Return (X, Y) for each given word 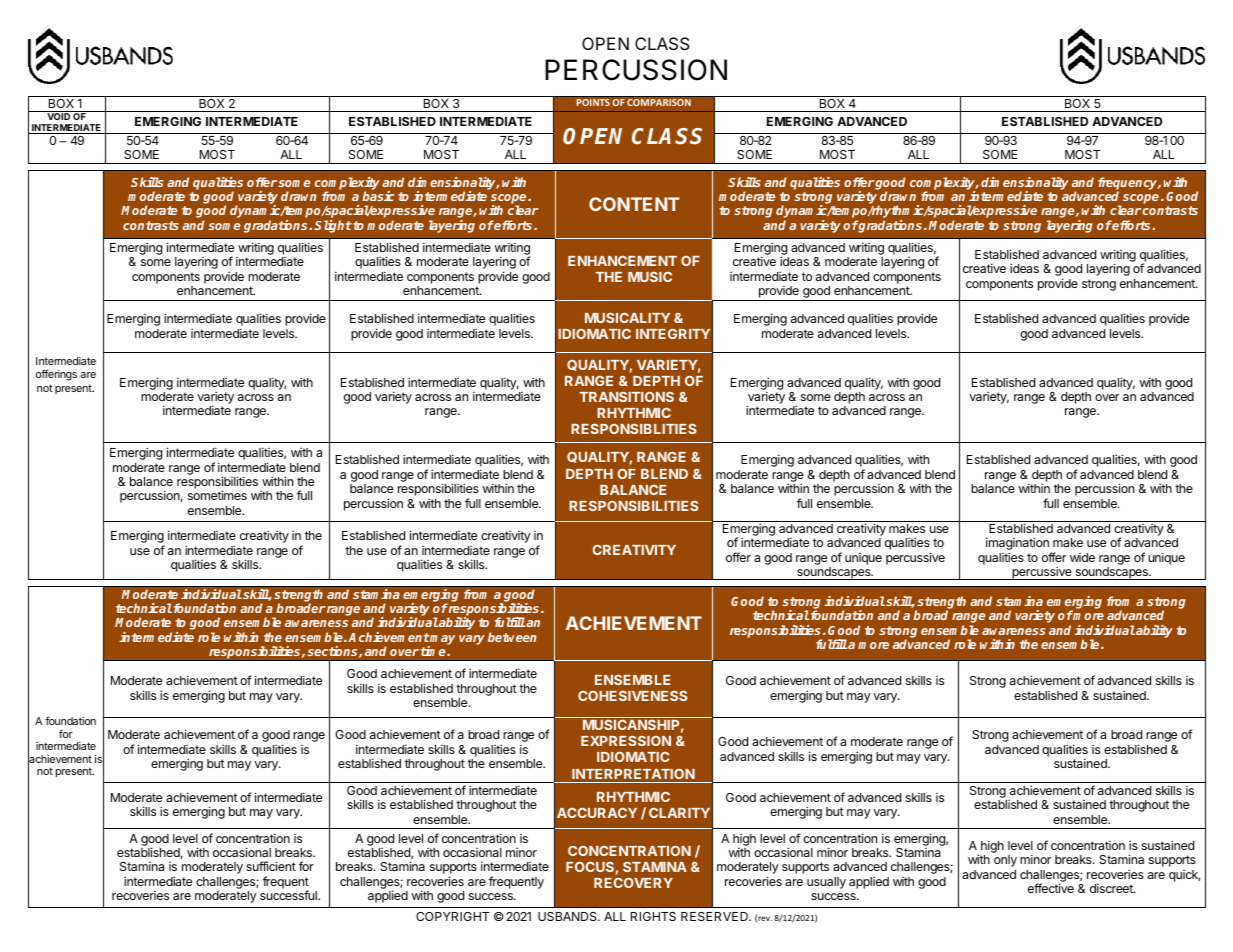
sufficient (271, 866)
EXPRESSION (626, 740)
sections (333, 652)
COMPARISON (659, 103)
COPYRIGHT (452, 916)
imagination (1017, 545)
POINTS (593, 103)
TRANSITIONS (627, 396)
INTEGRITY (673, 333)
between (512, 637)
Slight (333, 226)
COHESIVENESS (632, 695)
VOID (58, 115)
